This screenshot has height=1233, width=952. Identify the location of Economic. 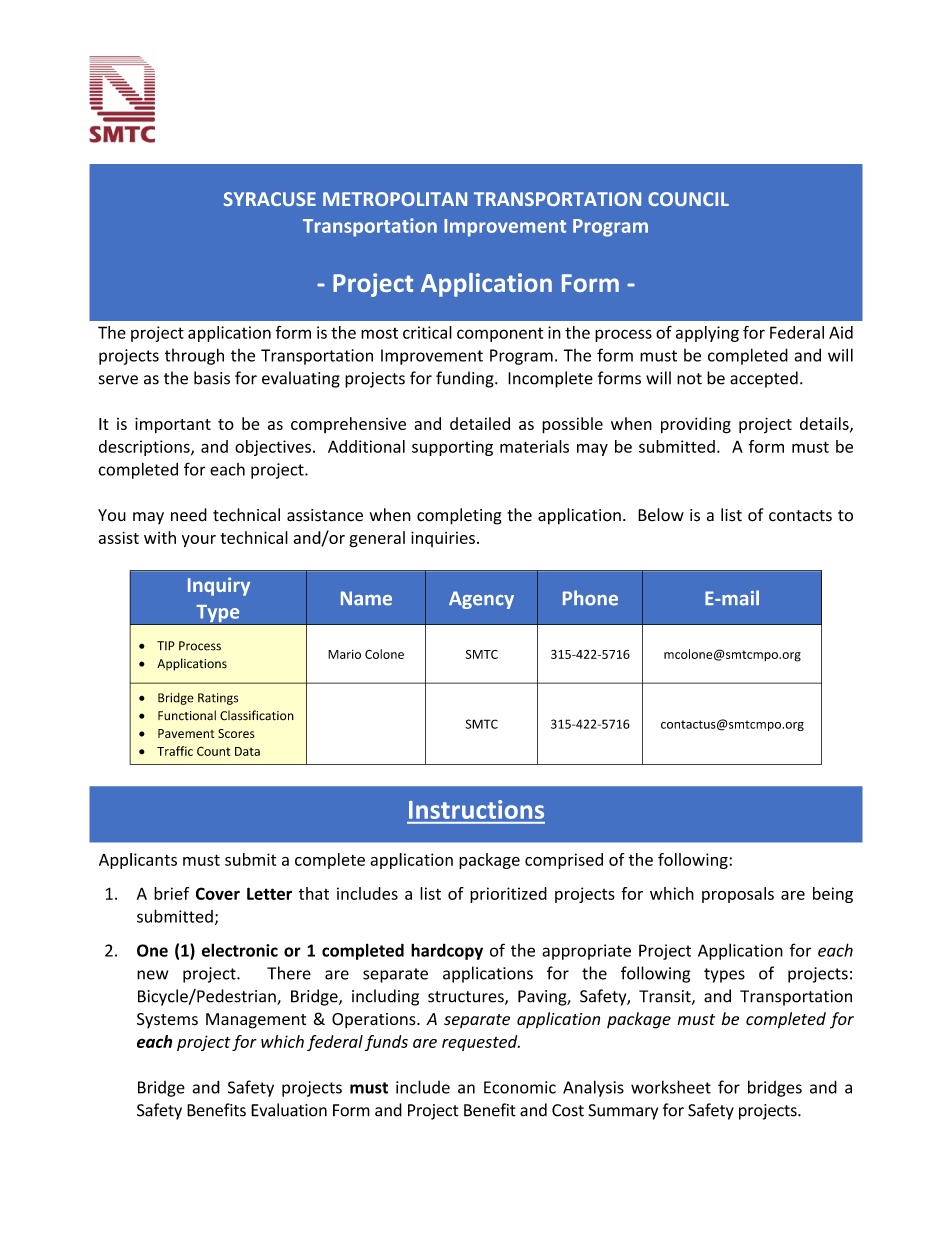
(520, 1087).
